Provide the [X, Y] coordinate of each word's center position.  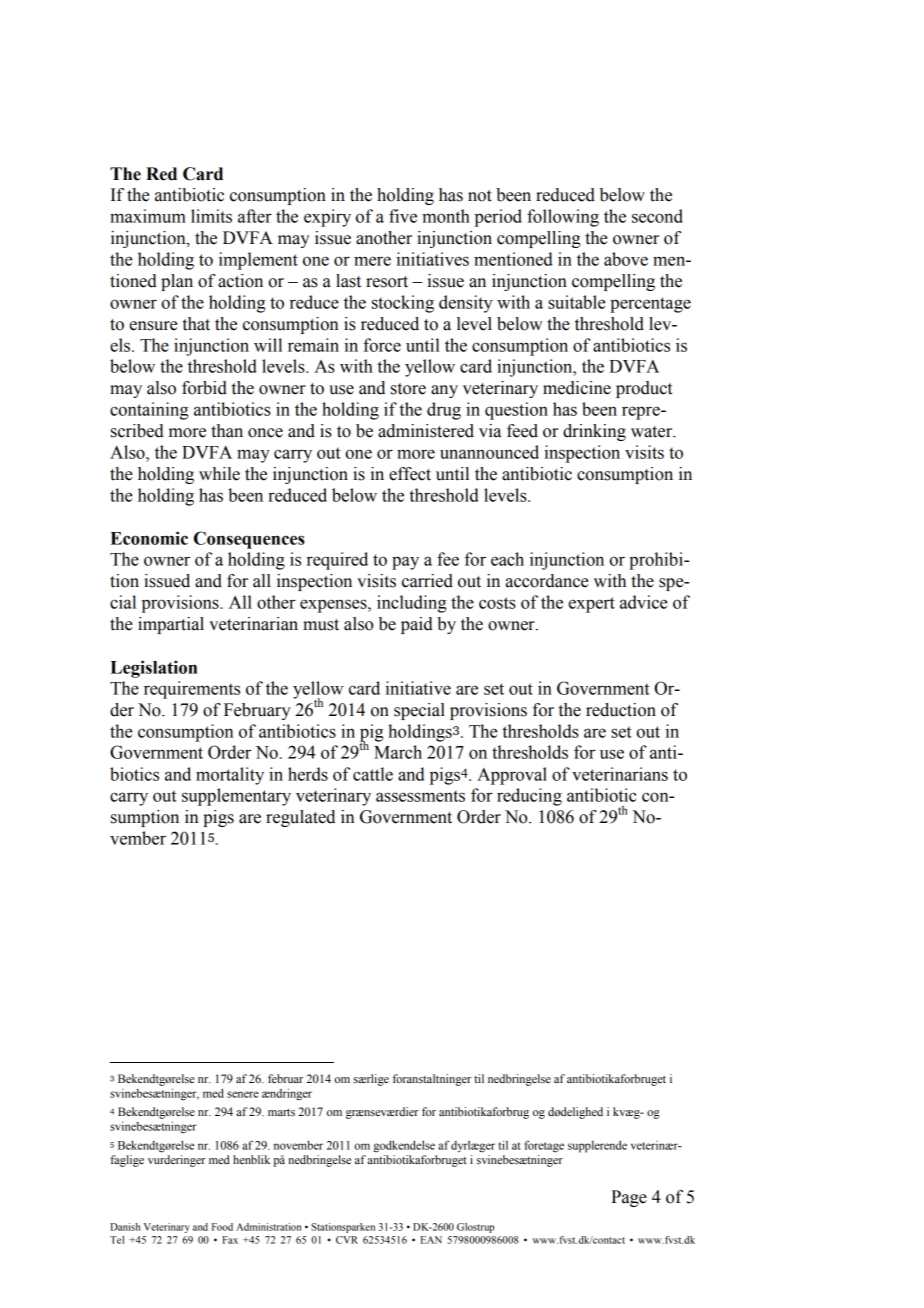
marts [281, 1112]
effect [410, 474]
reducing [529, 797]
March [398, 752]
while [219, 474]
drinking [594, 432]
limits [211, 216]
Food [222, 1227]
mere [372, 261]
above [626, 259]
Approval [512, 776]
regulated [300, 818]
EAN [431, 1240]
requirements [192, 690]
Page [629, 1198]
